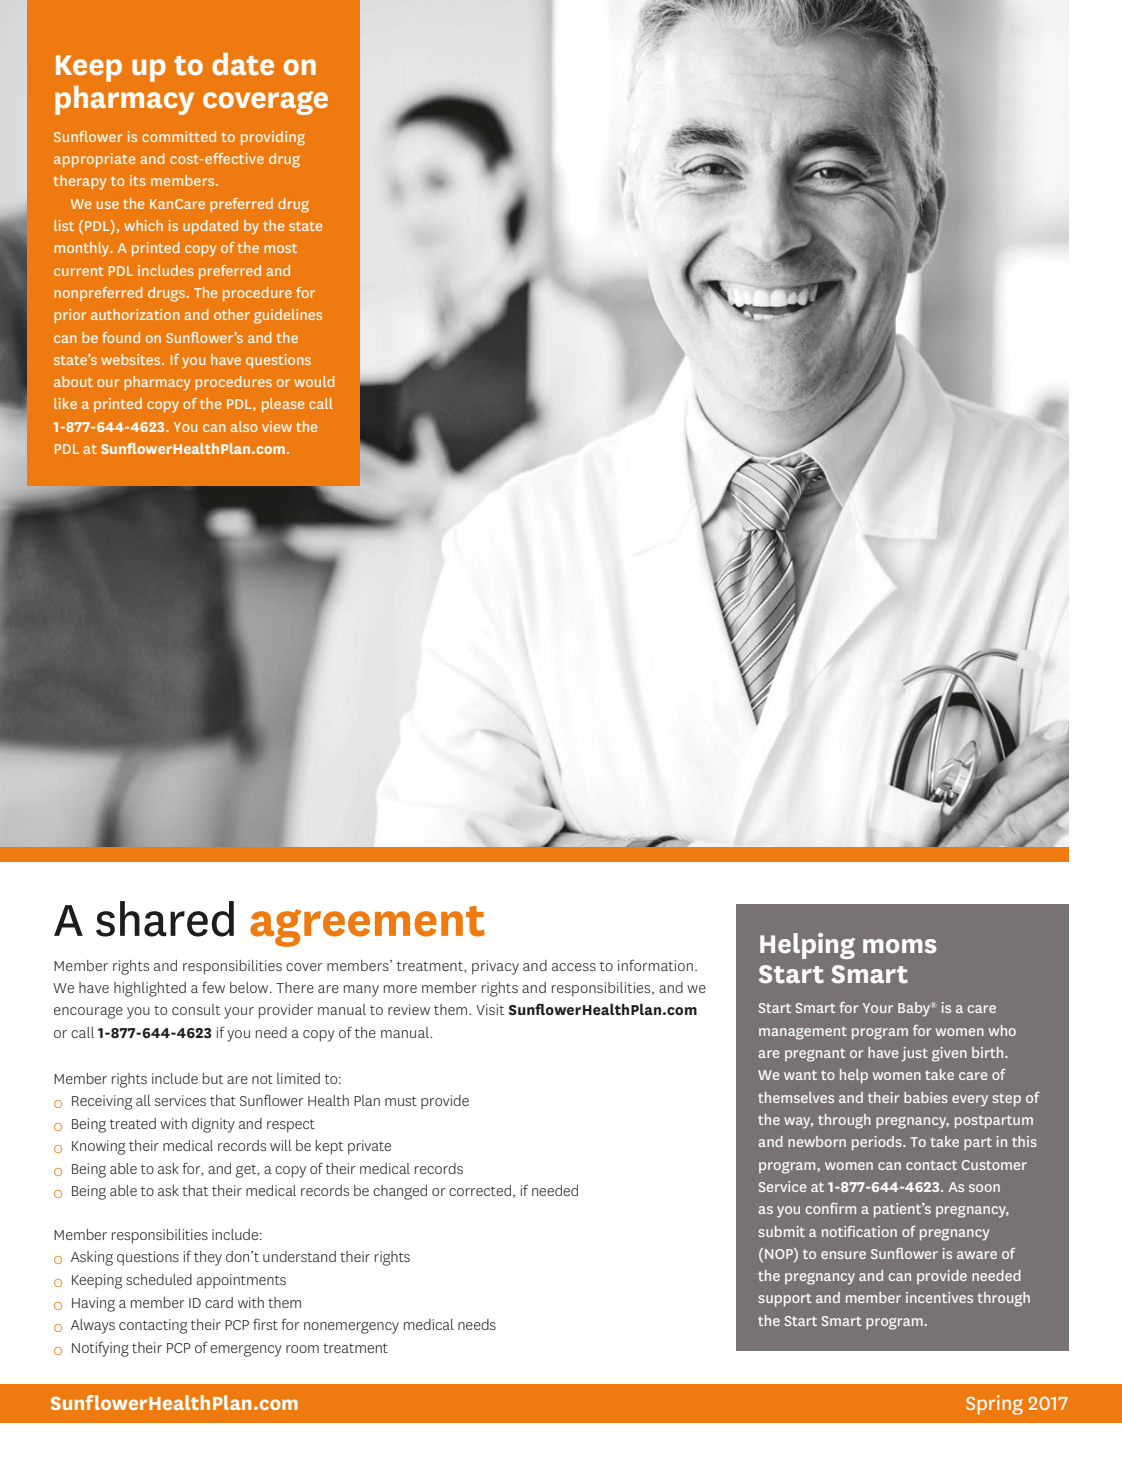 The height and width of the page is (1457, 1122). I want to click on Spring, so click(994, 1405).
